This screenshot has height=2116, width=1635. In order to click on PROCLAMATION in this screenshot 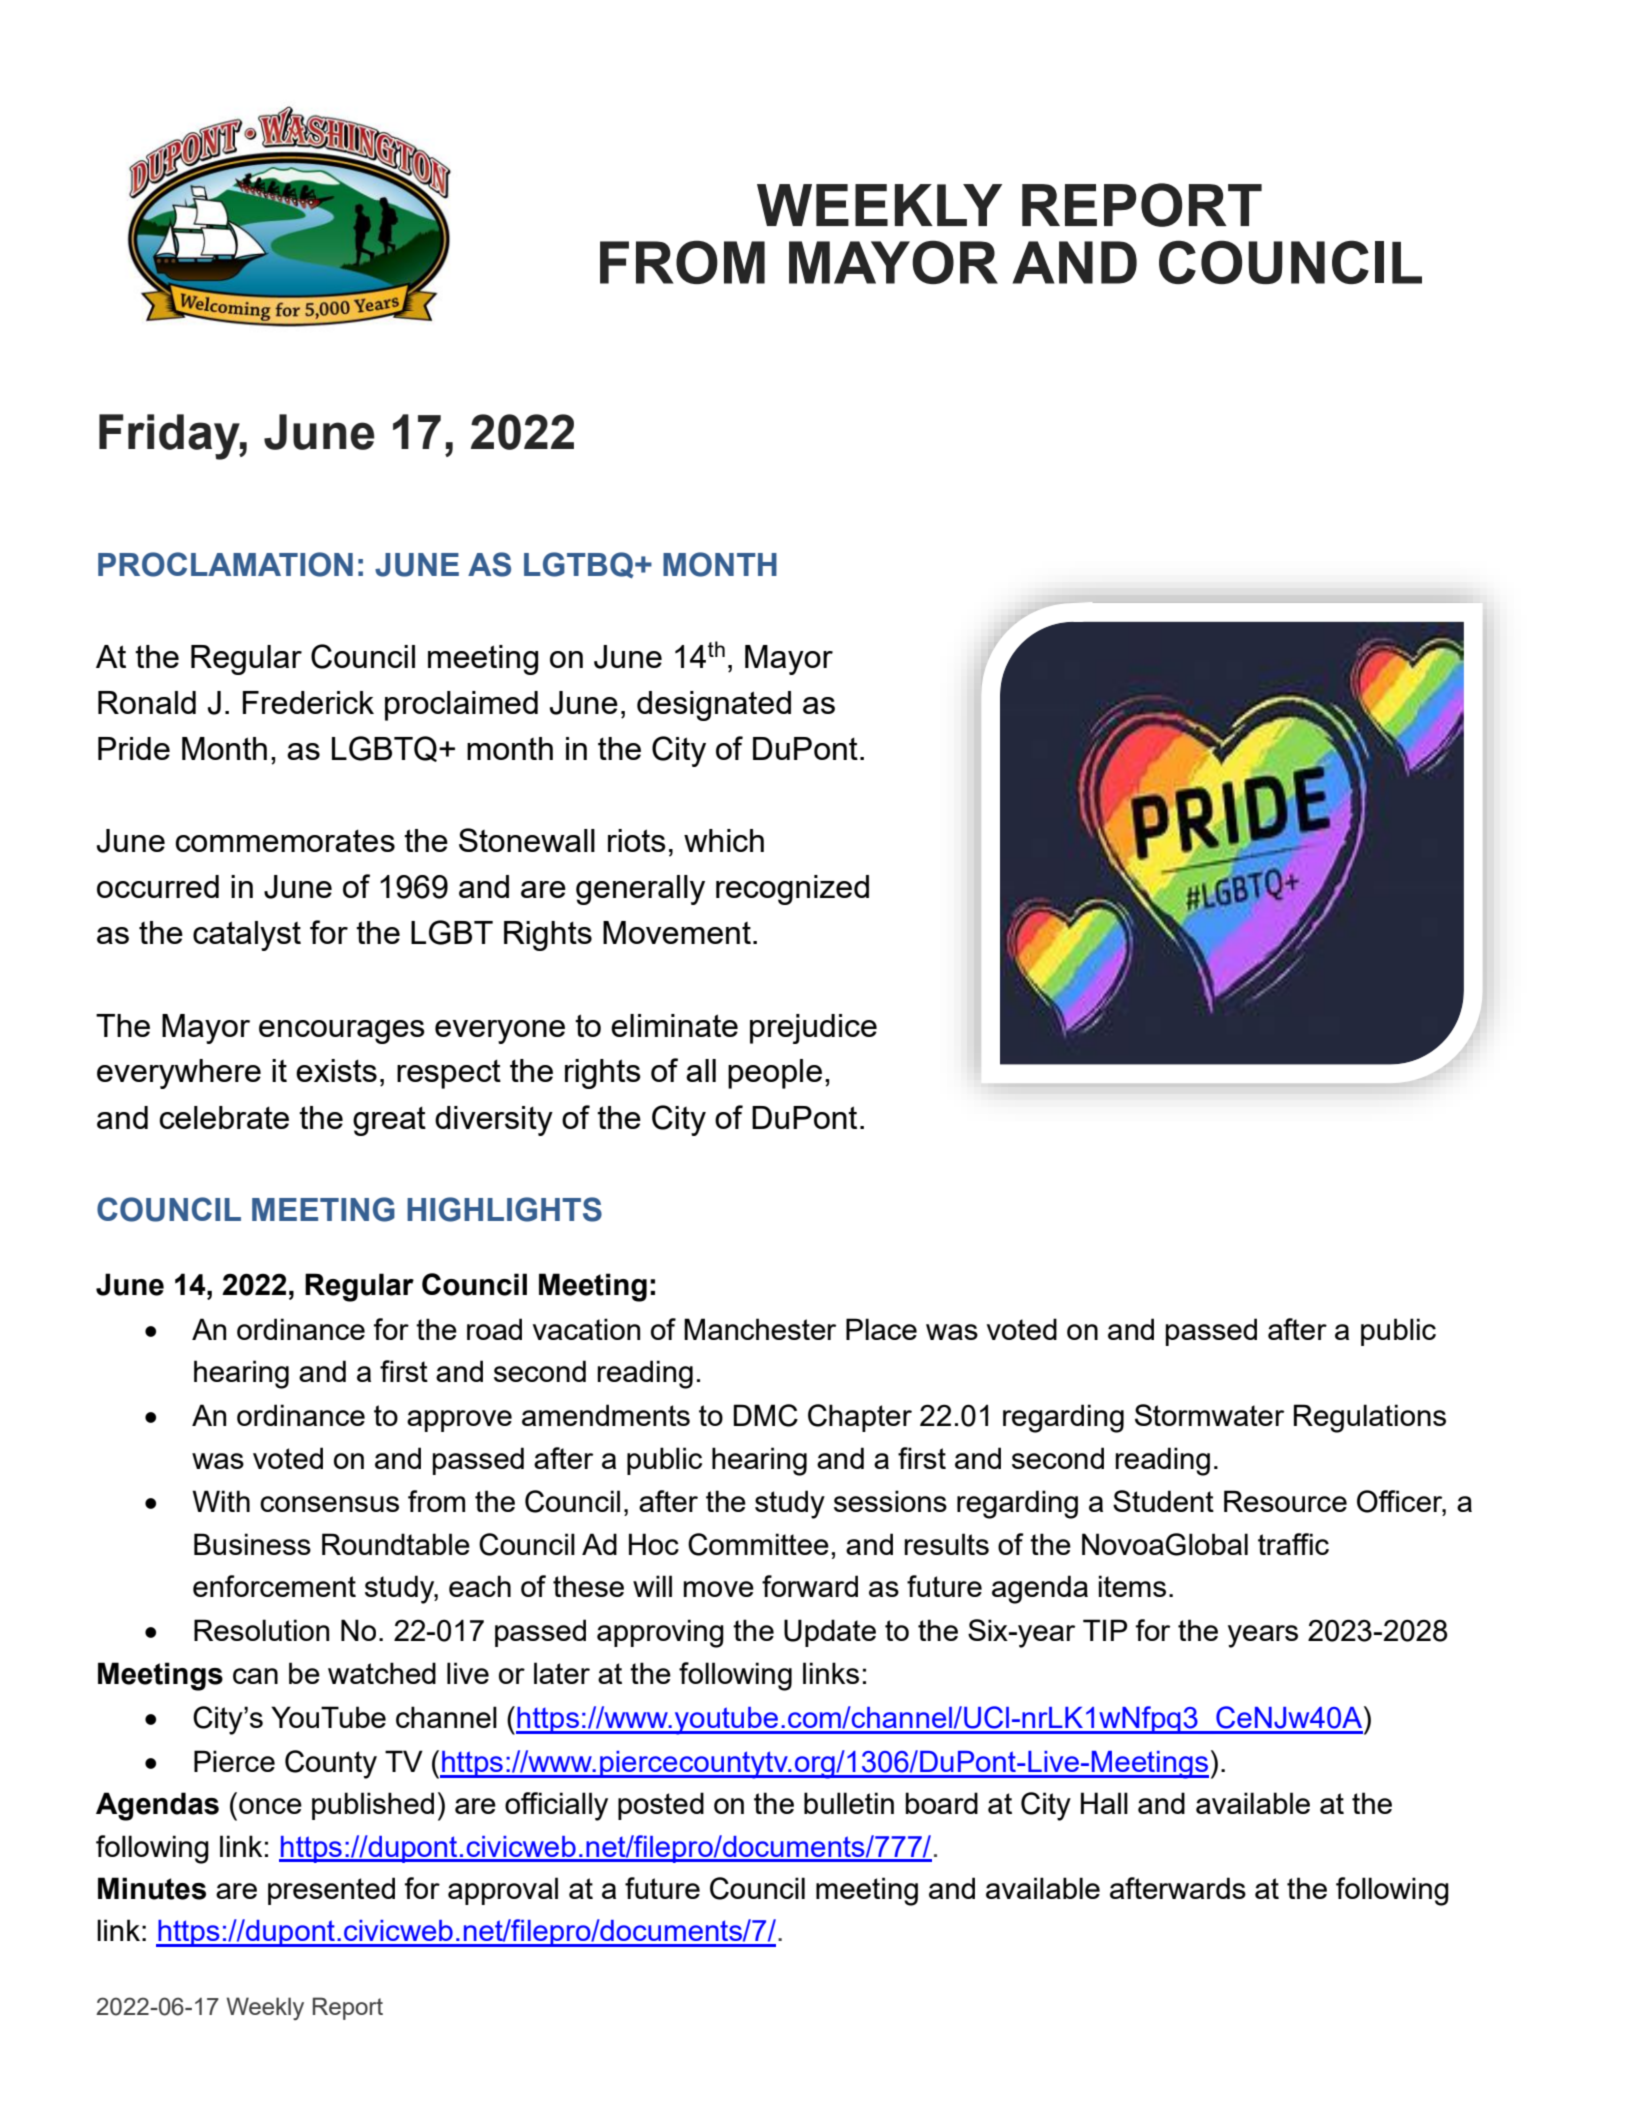, I will do `click(225, 564)`.
